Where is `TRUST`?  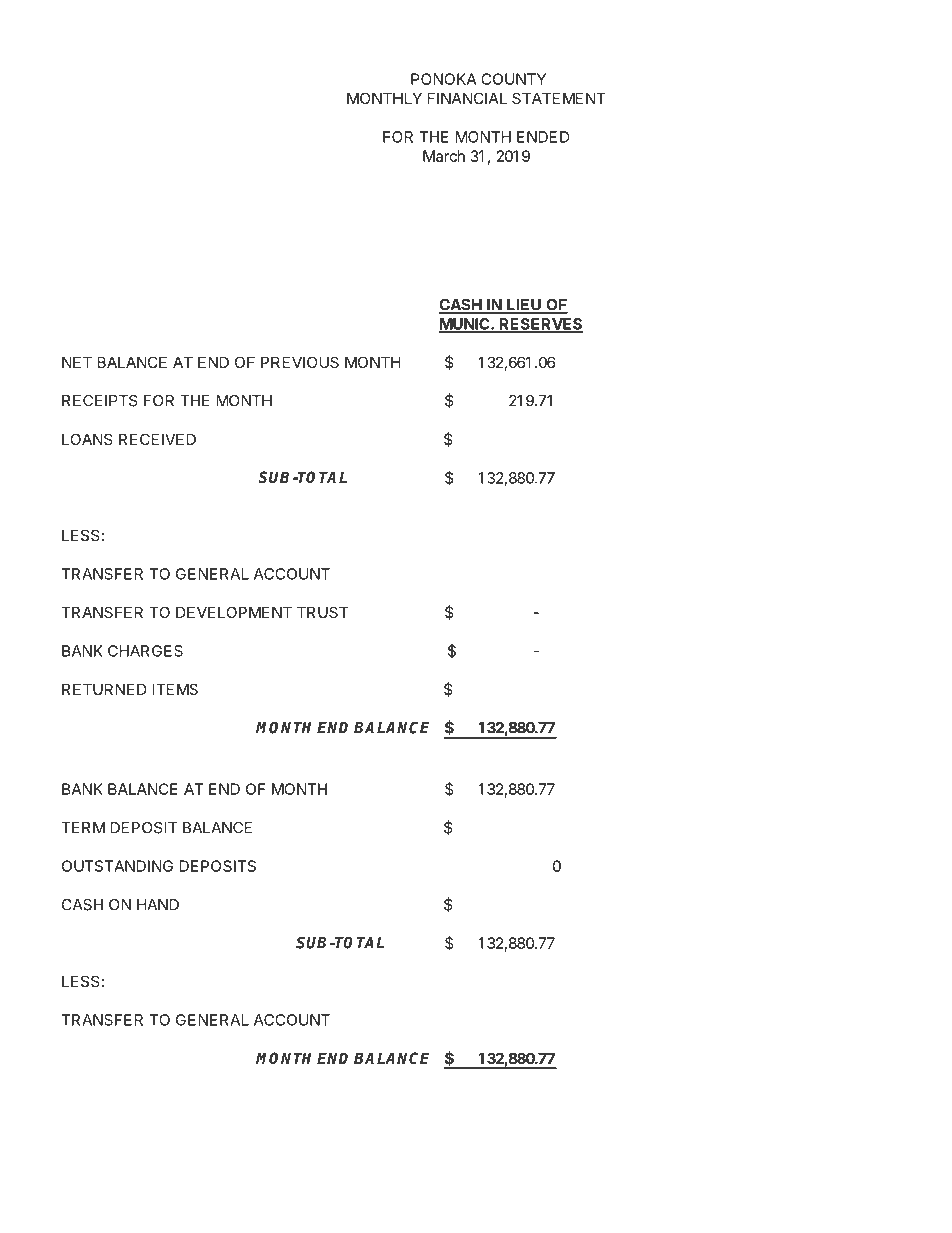 TRUST is located at coordinates (322, 612).
